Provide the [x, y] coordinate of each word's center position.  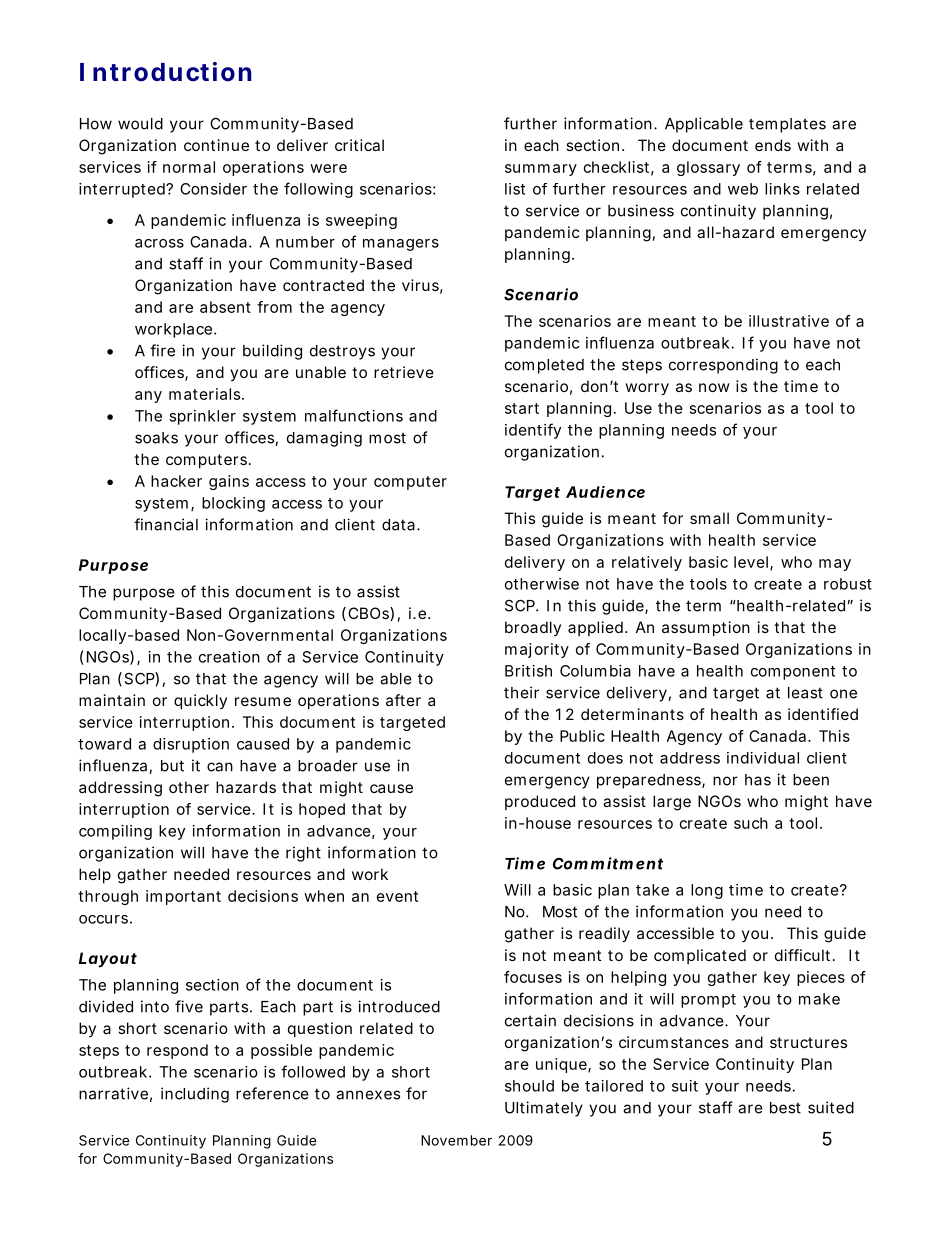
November [456, 1140]
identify [533, 431]
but [172, 766]
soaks [156, 438]
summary [541, 170]
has [758, 780]
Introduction [165, 72]
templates [787, 125]
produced [540, 802]
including [195, 1095]
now [714, 387]
